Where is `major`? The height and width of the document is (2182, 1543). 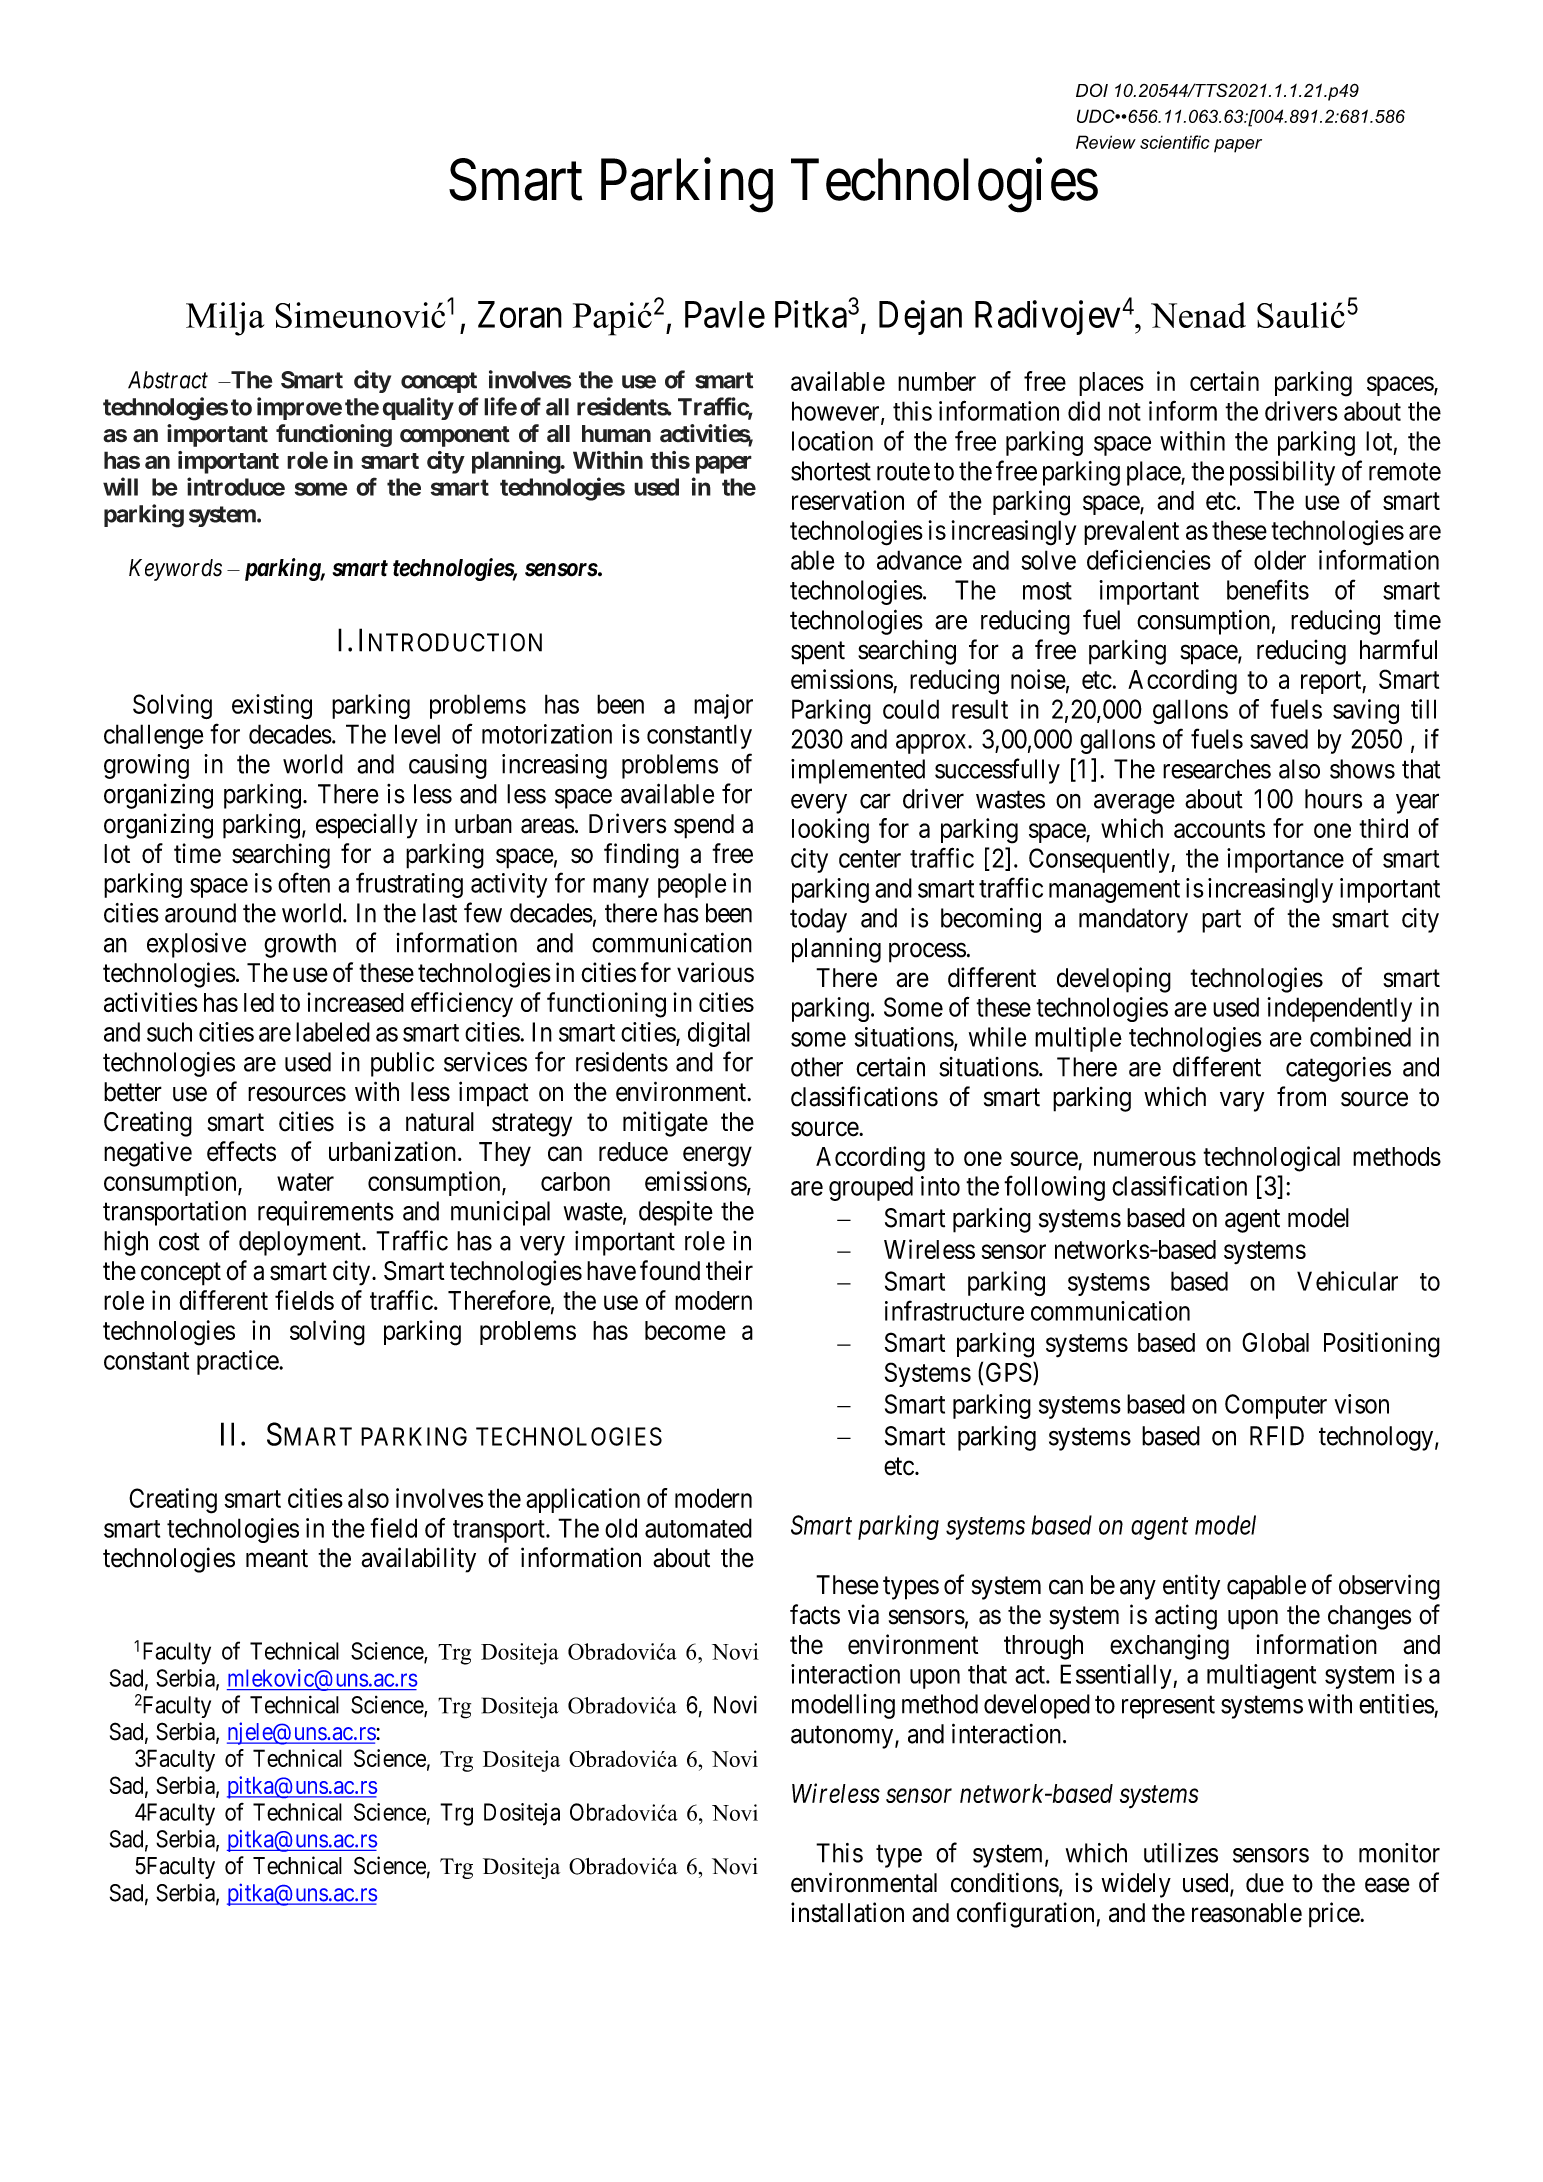 major is located at coordinates (723, 706).
